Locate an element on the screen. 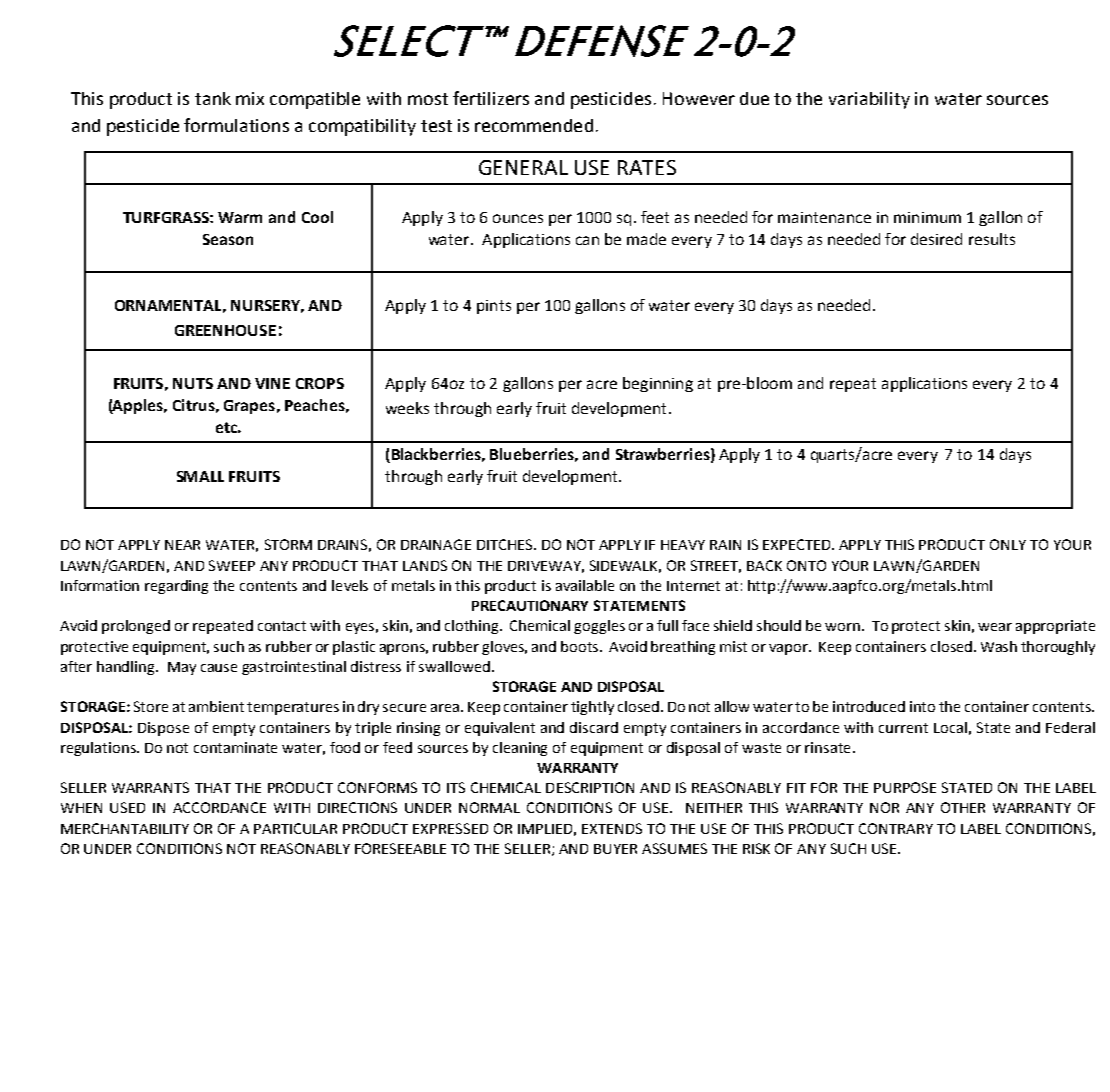 The width and height of the screenshot is (1110, 1092). DITCHES is located at coordinates (506, 544).
